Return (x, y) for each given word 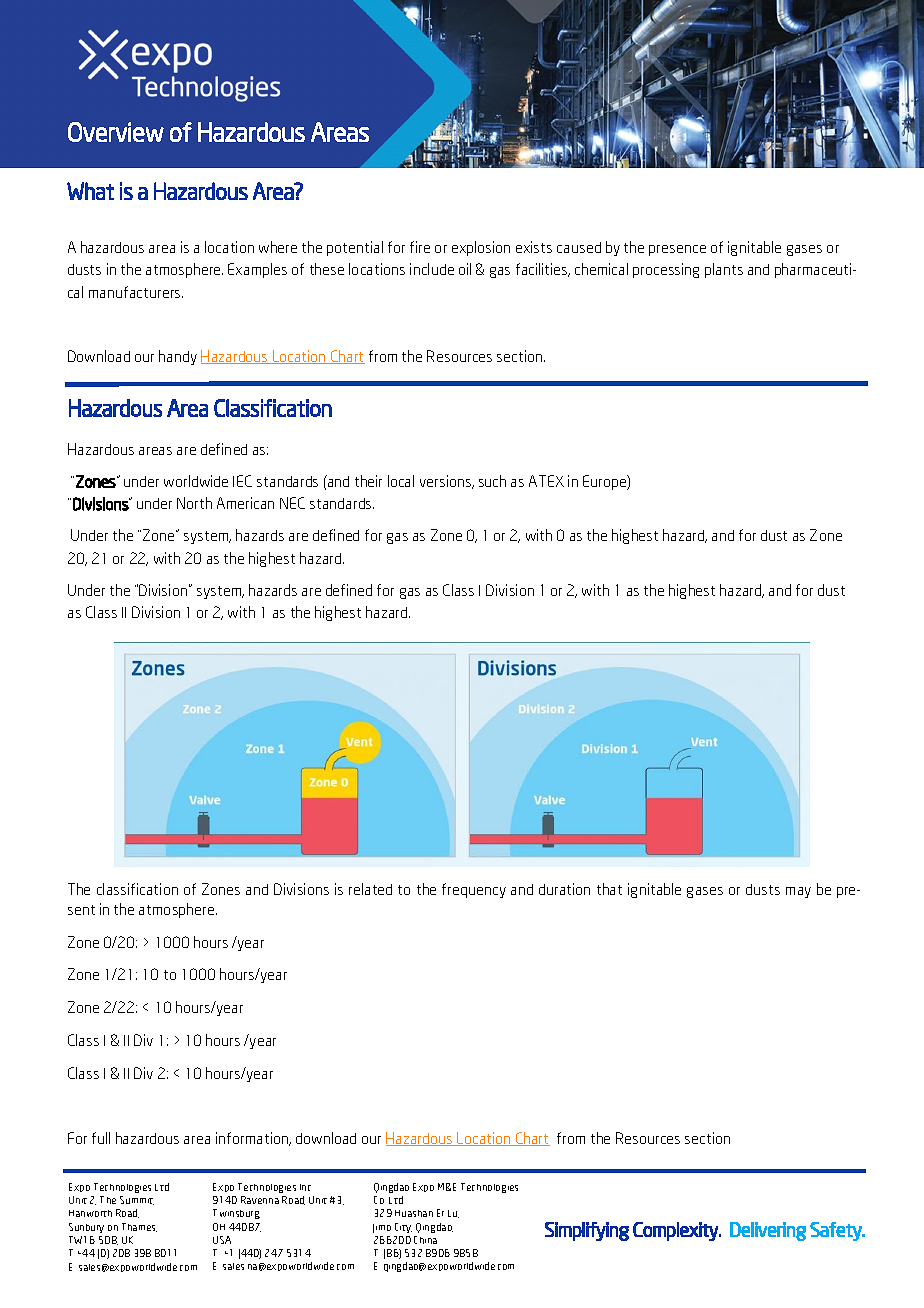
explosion (481, 248)
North (194, 503)
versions (447, 482)
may (798, 892)
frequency (474, 890)
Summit (137, 1200)
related (370, 889)
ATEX (546, 481)
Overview (116, 132)
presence (677, 250)
